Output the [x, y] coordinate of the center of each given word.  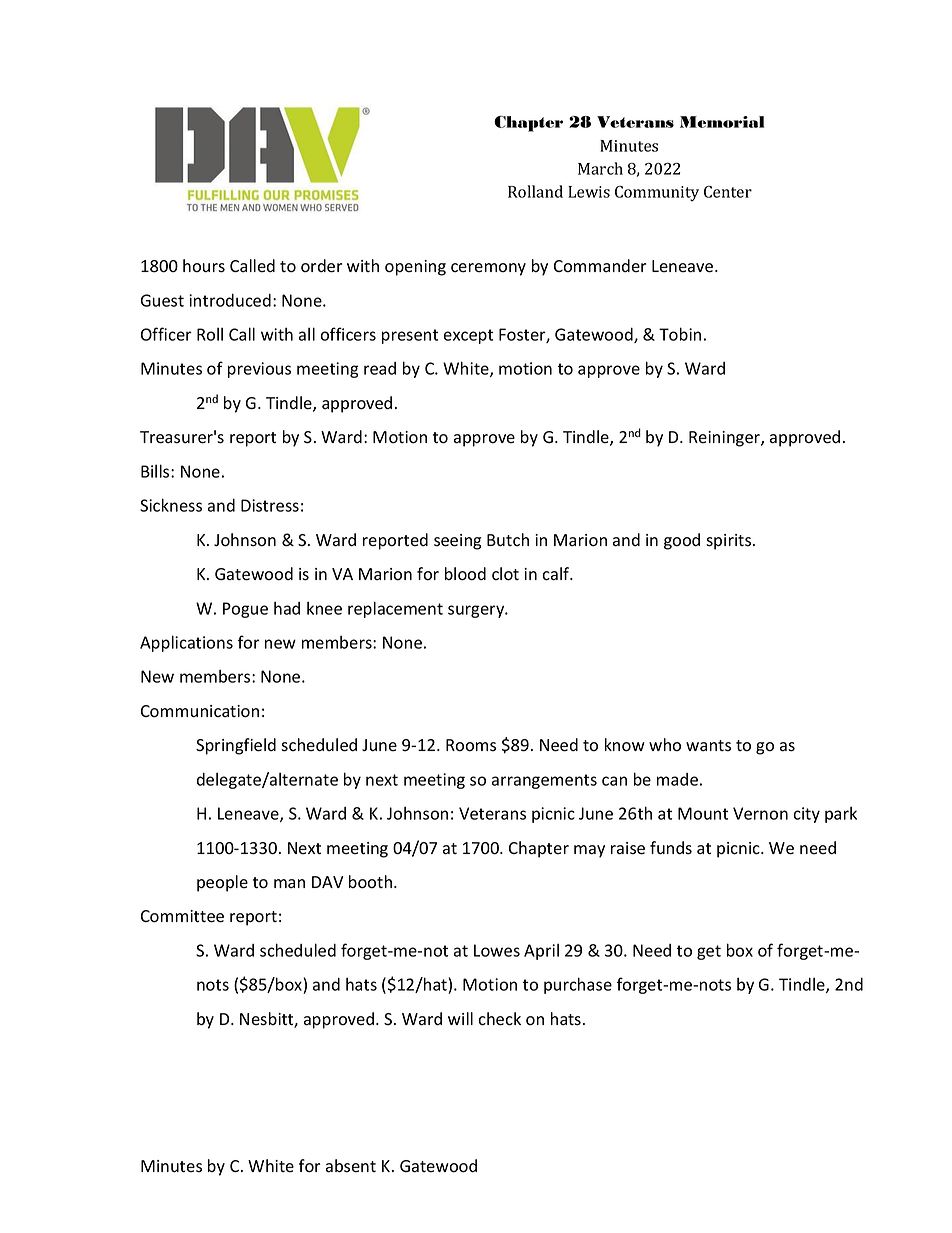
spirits [730, 542]
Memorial [722, 122]
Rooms [471, 745]
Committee [182, 916]
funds [671, 848]
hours [204, 266]
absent [351, 1166]
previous [259, 370]
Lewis [589, 192]
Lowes [497, 950]
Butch [508, 539]
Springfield [236, 746]
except [468, 336]
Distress [270, 505]
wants [708, 746]
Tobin [680, 334]
